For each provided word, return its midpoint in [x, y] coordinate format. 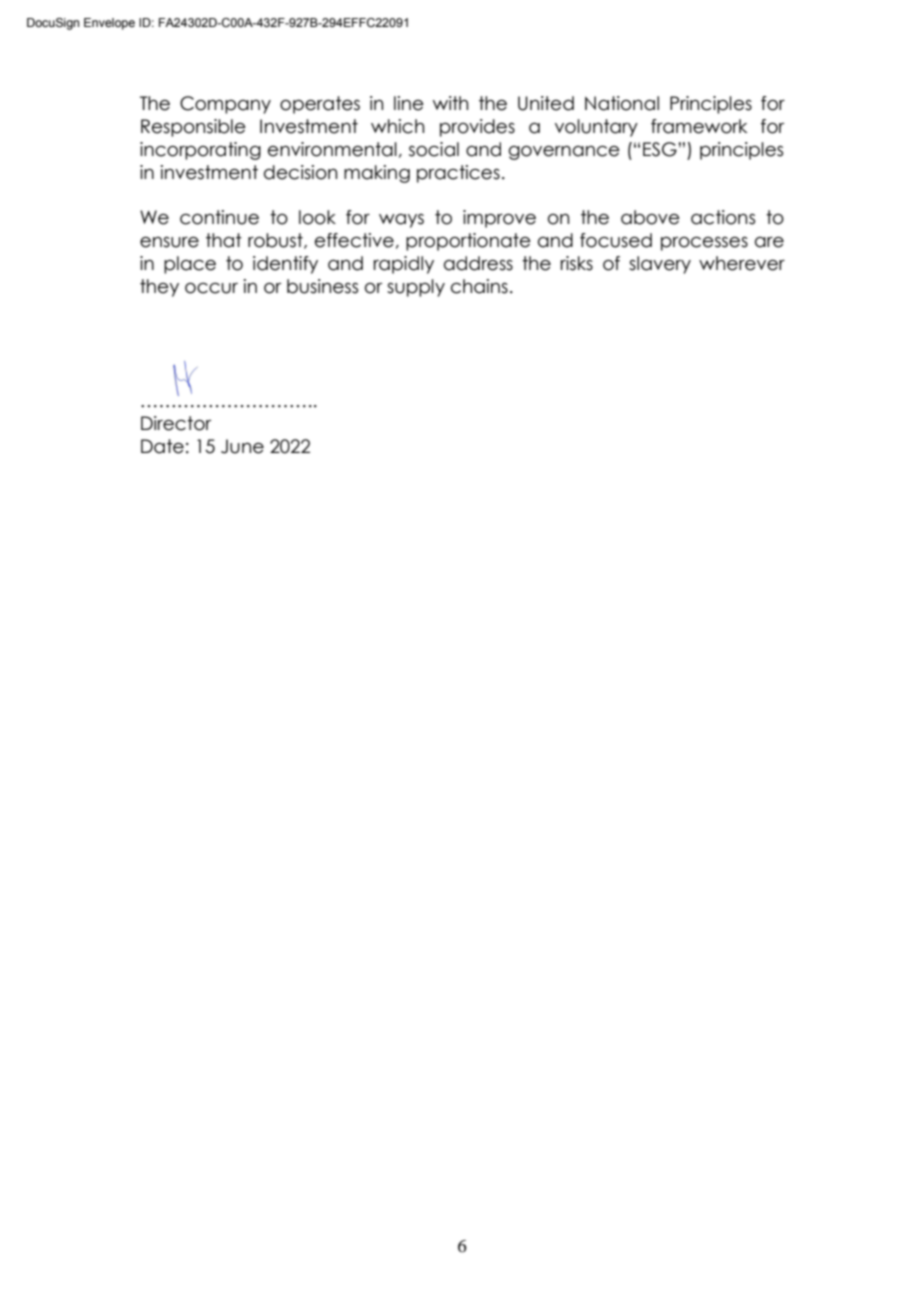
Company [225, 105]
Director [176, 423]
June [242, 446]
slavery [660, 265]
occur [211, 288]
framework [699, 126]
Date [162, 446]
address [478, 263]
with [450, 103]
